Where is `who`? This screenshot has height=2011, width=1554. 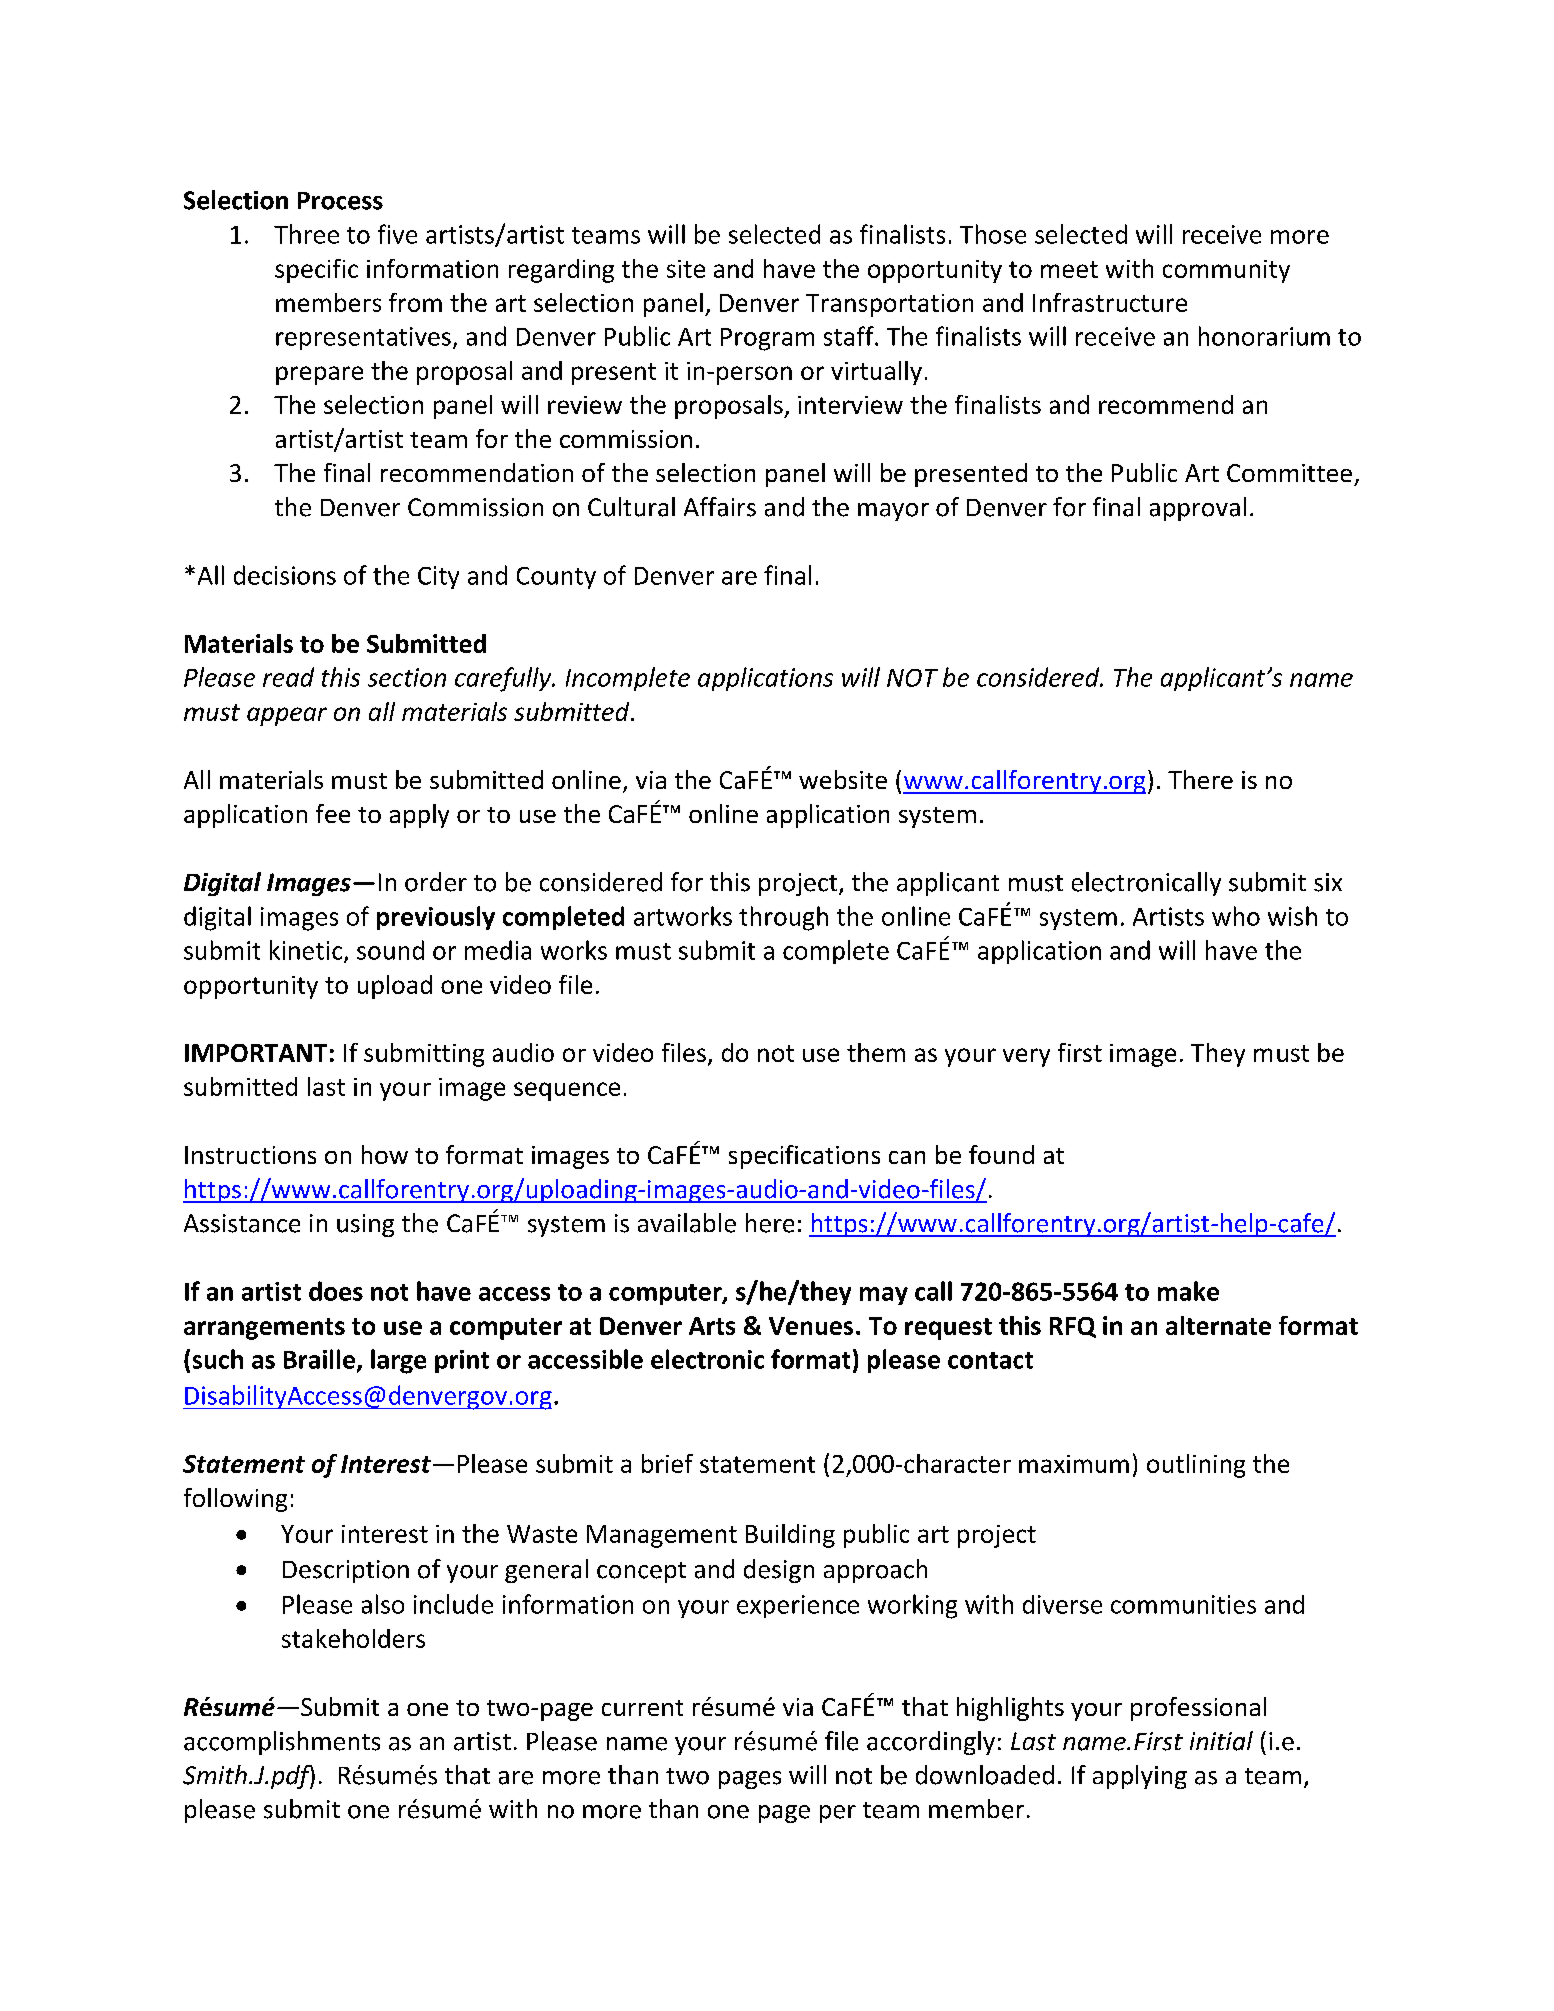
who is located at coordinates (1236, 916).
